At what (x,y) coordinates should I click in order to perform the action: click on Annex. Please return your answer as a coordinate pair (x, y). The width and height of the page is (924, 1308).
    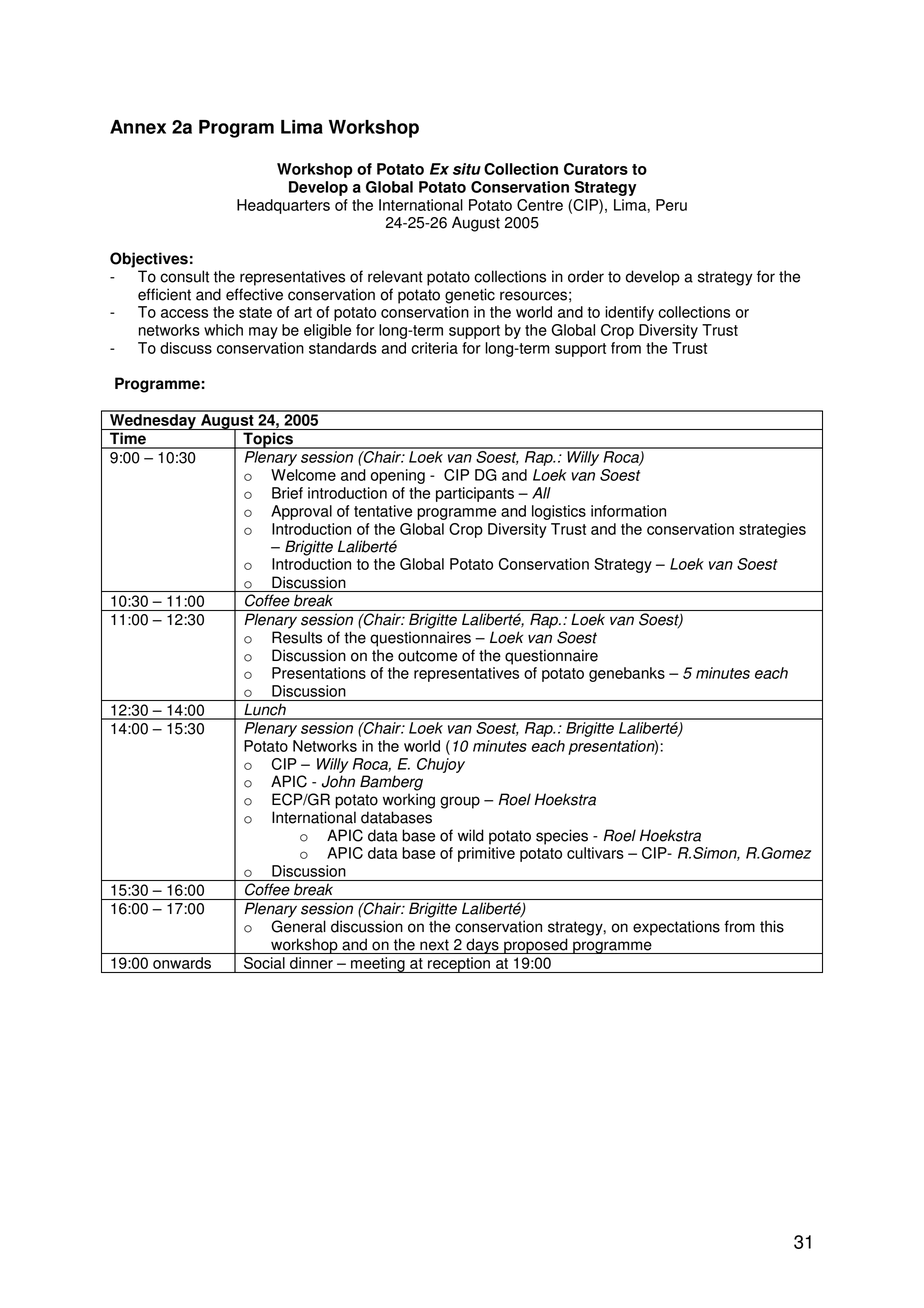
    Looking at the image, I should click on (138, 127).
